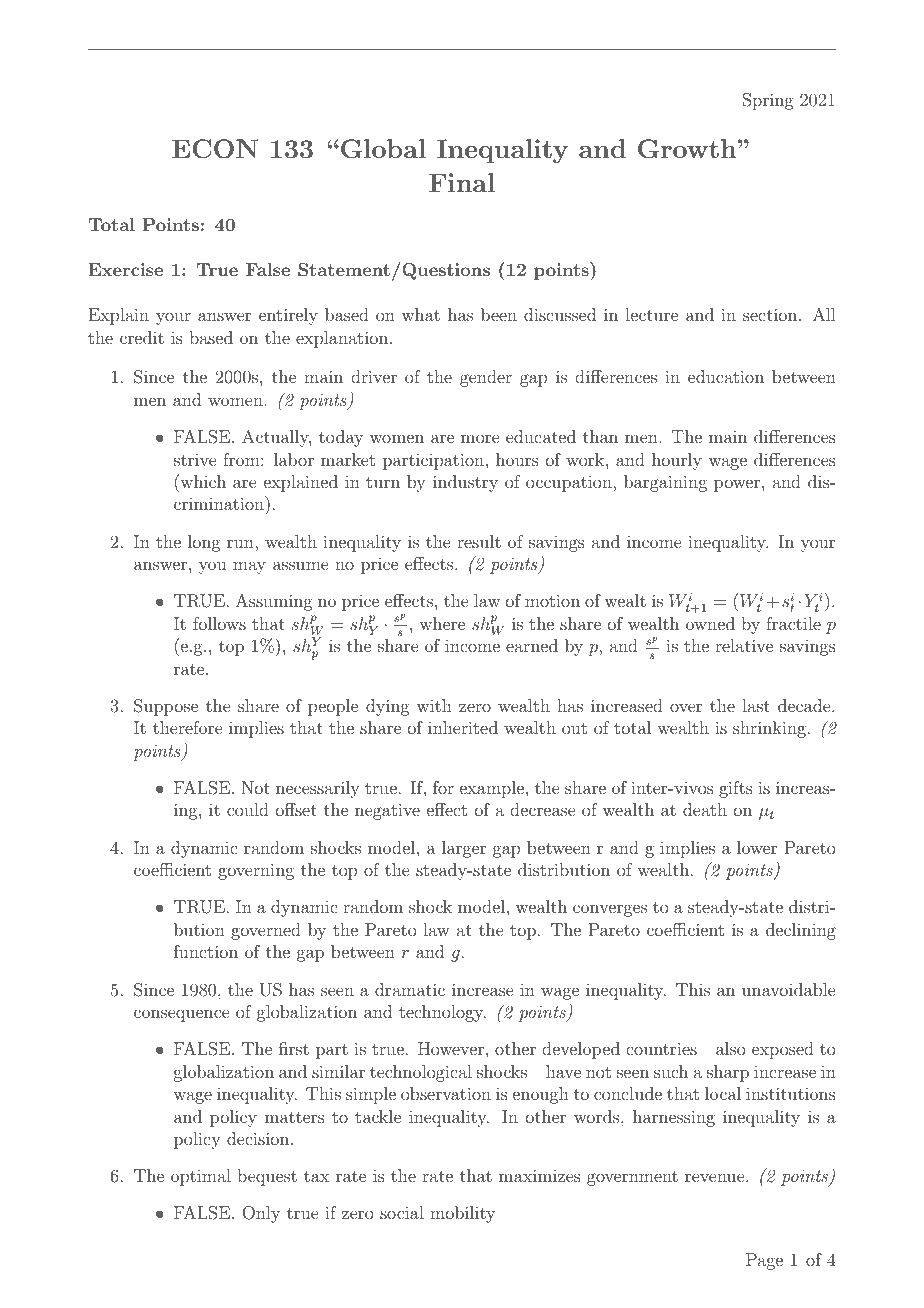 The height and width of the document is (1308, 924). I want to click on ECON, so click(215, 149).
